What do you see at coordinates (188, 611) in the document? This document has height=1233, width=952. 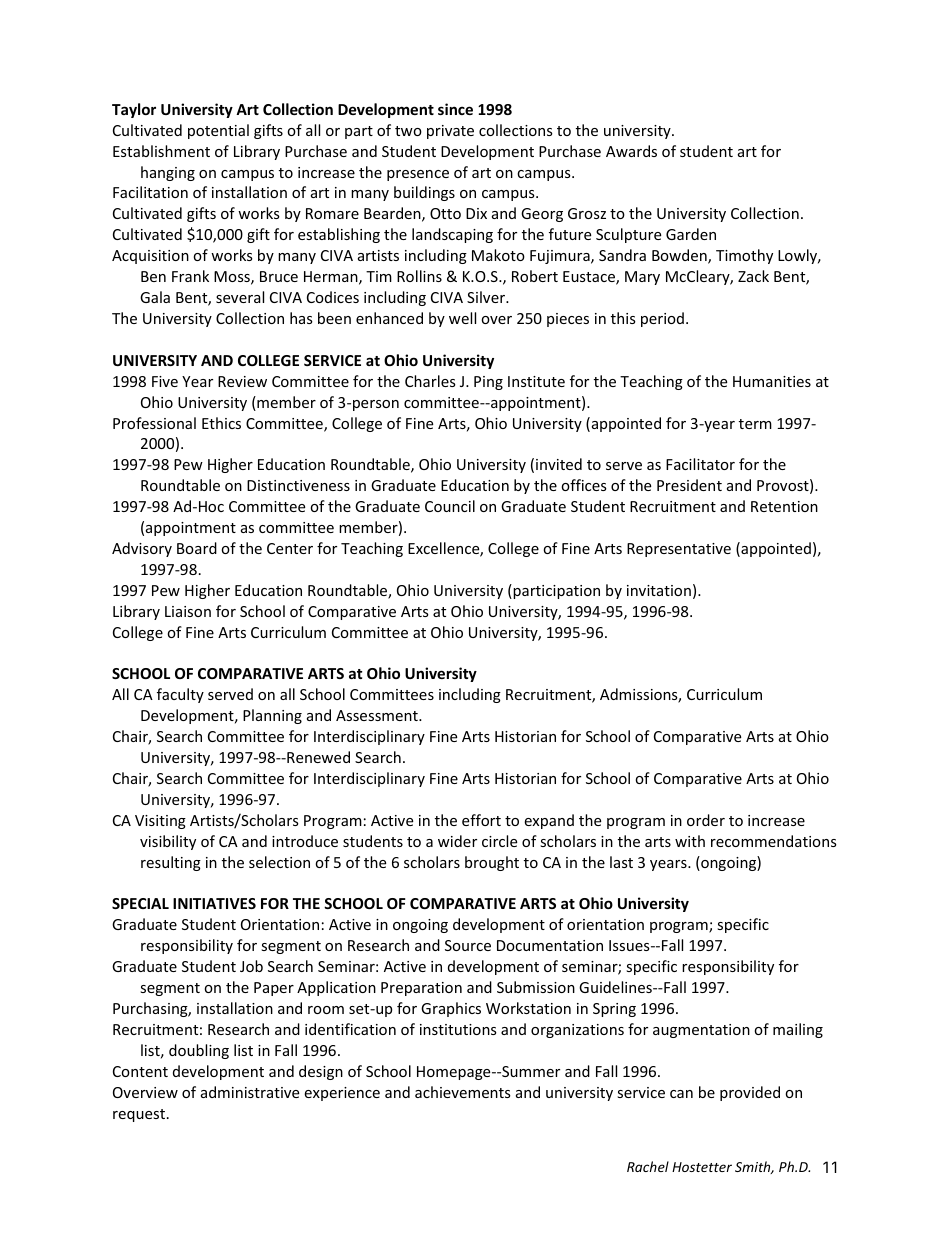 I see `Liaison` at bounding box center [188, 611].
